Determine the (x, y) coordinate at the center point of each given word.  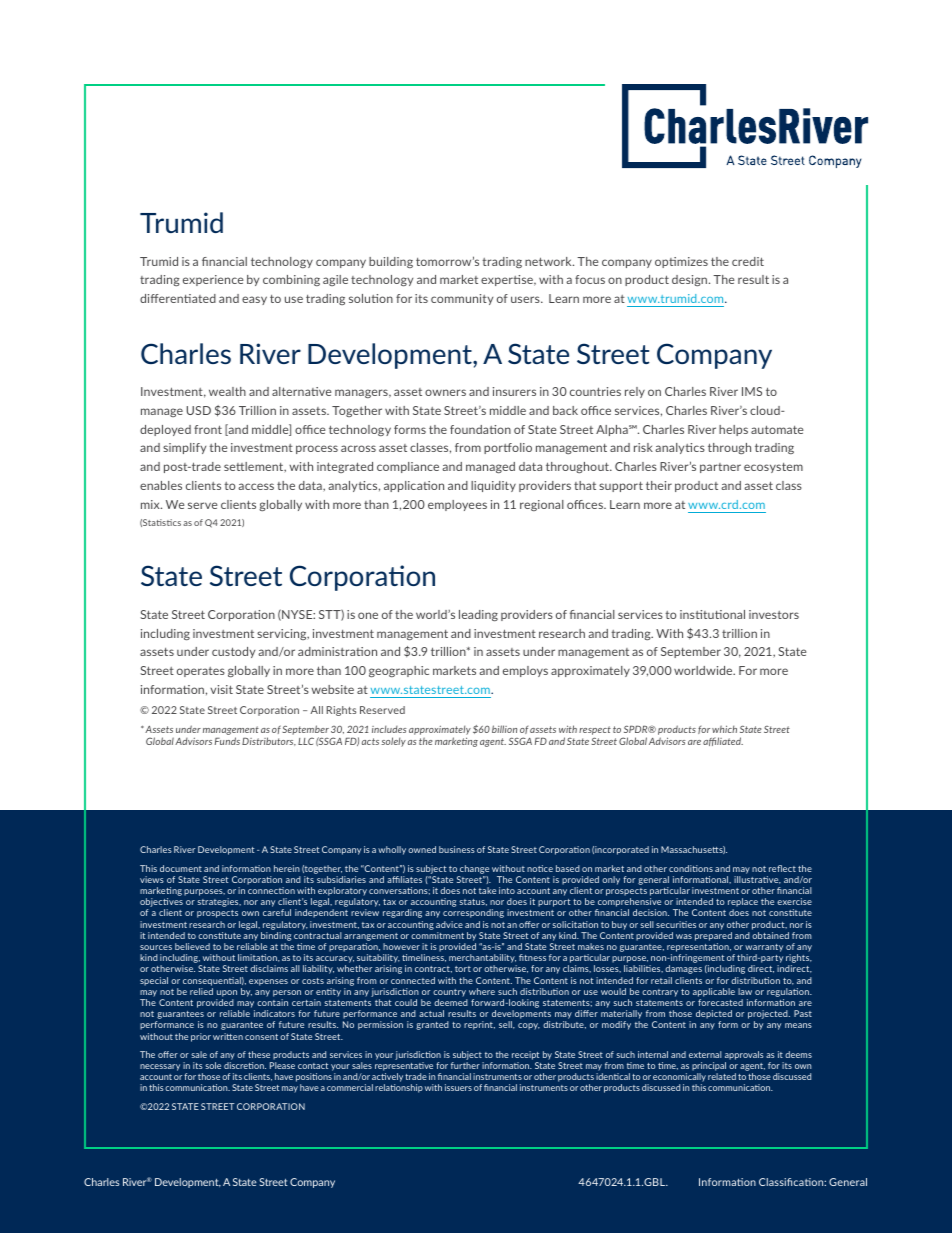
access (256, 486)
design (691, 280)
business (457, 849)
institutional (712, 614)
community (462, 299)
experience (213, 280)
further (465, 1065)
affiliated (723, 741)
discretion (245, 1065)
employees (457, 505)
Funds (227, 741)
